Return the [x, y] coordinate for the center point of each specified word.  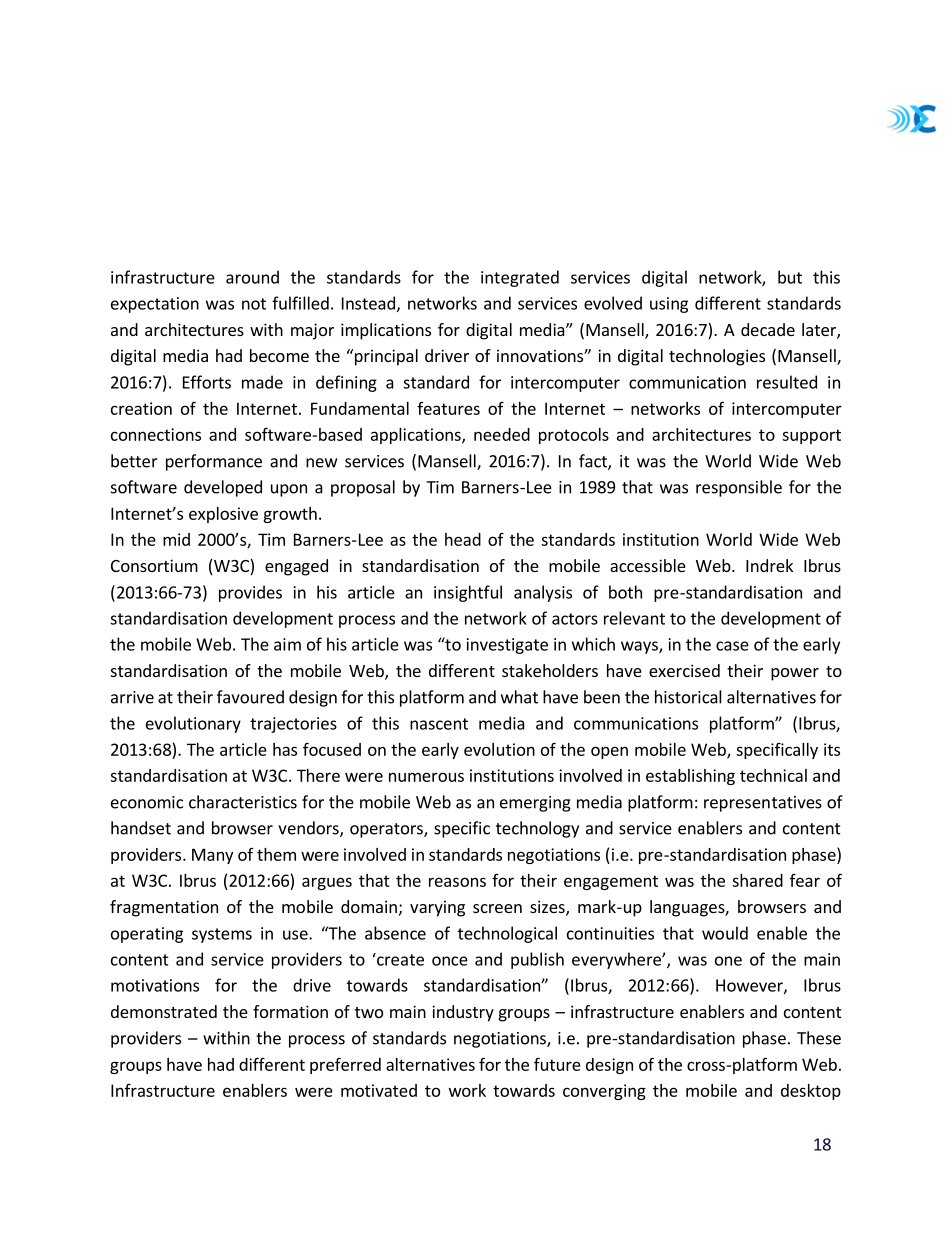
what [519, 697]
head [463, 539]
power [795, 674]
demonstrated [164, 1011]
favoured [250, 697]
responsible [739, 488]
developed [223, 488]
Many [212, 856]
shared [757, 880]
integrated [520, 278]
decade [768, 329]
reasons [457, 882]
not [254, 304]
